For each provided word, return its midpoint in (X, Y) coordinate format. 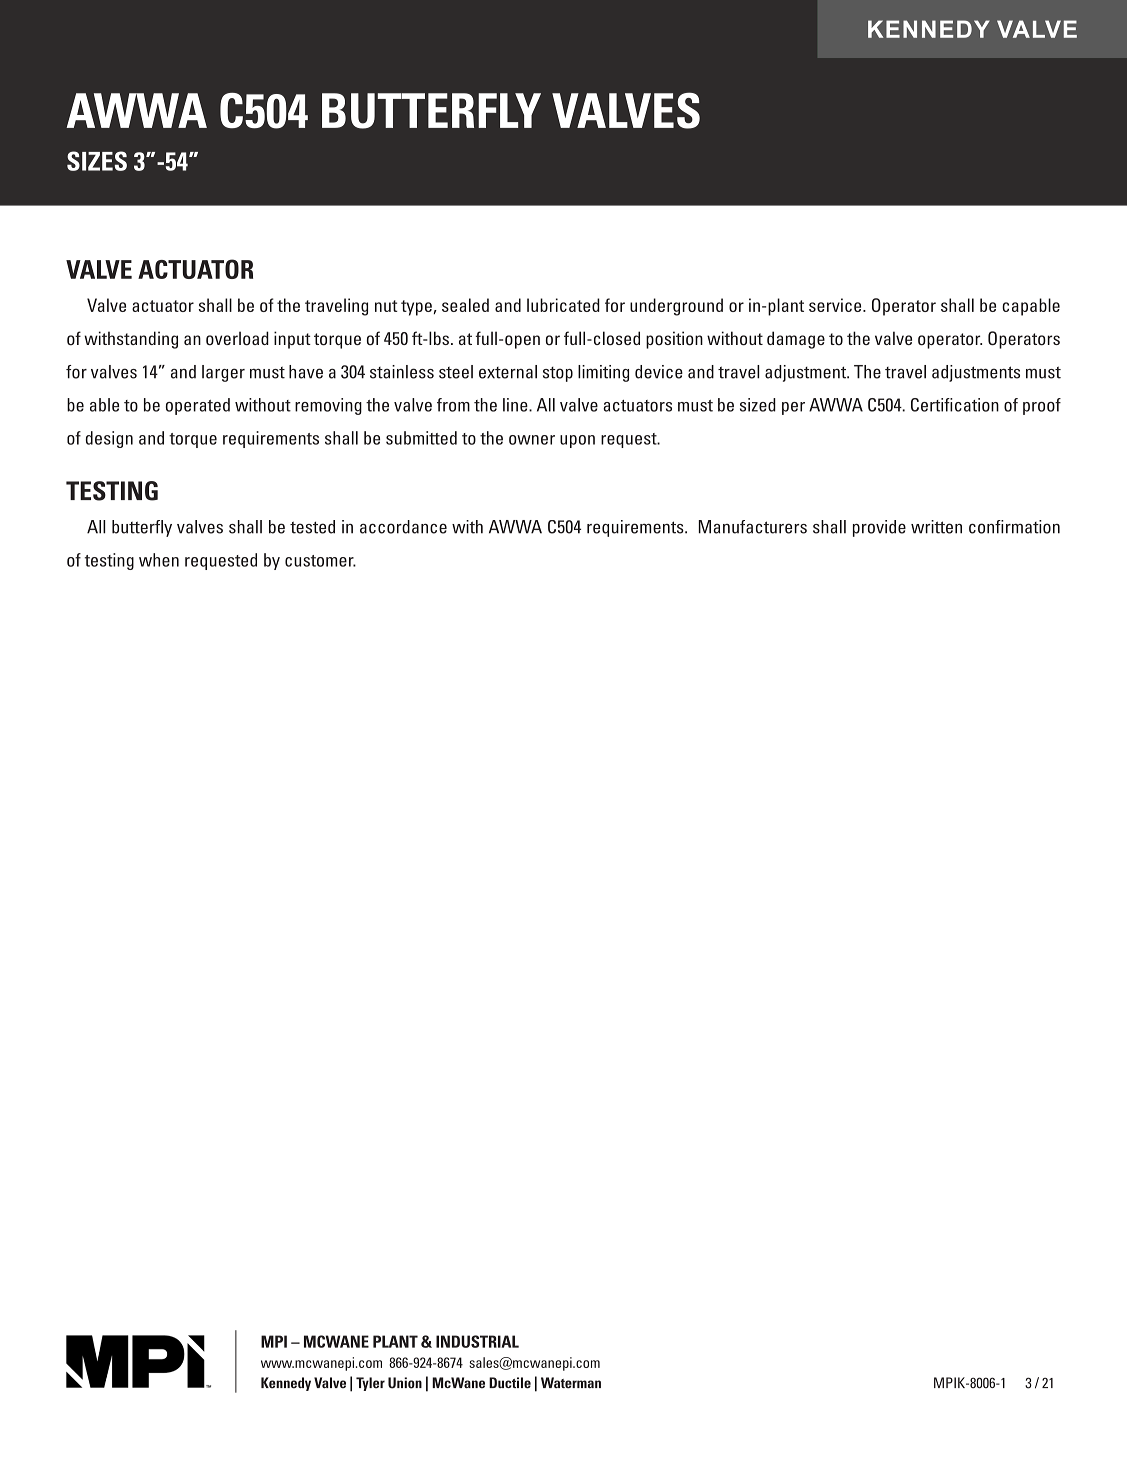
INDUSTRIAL (477, 1341)
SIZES (97, 161)
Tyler (370, 1384)
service (836, 305)
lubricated (563, 305)
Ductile (510, 1383)
